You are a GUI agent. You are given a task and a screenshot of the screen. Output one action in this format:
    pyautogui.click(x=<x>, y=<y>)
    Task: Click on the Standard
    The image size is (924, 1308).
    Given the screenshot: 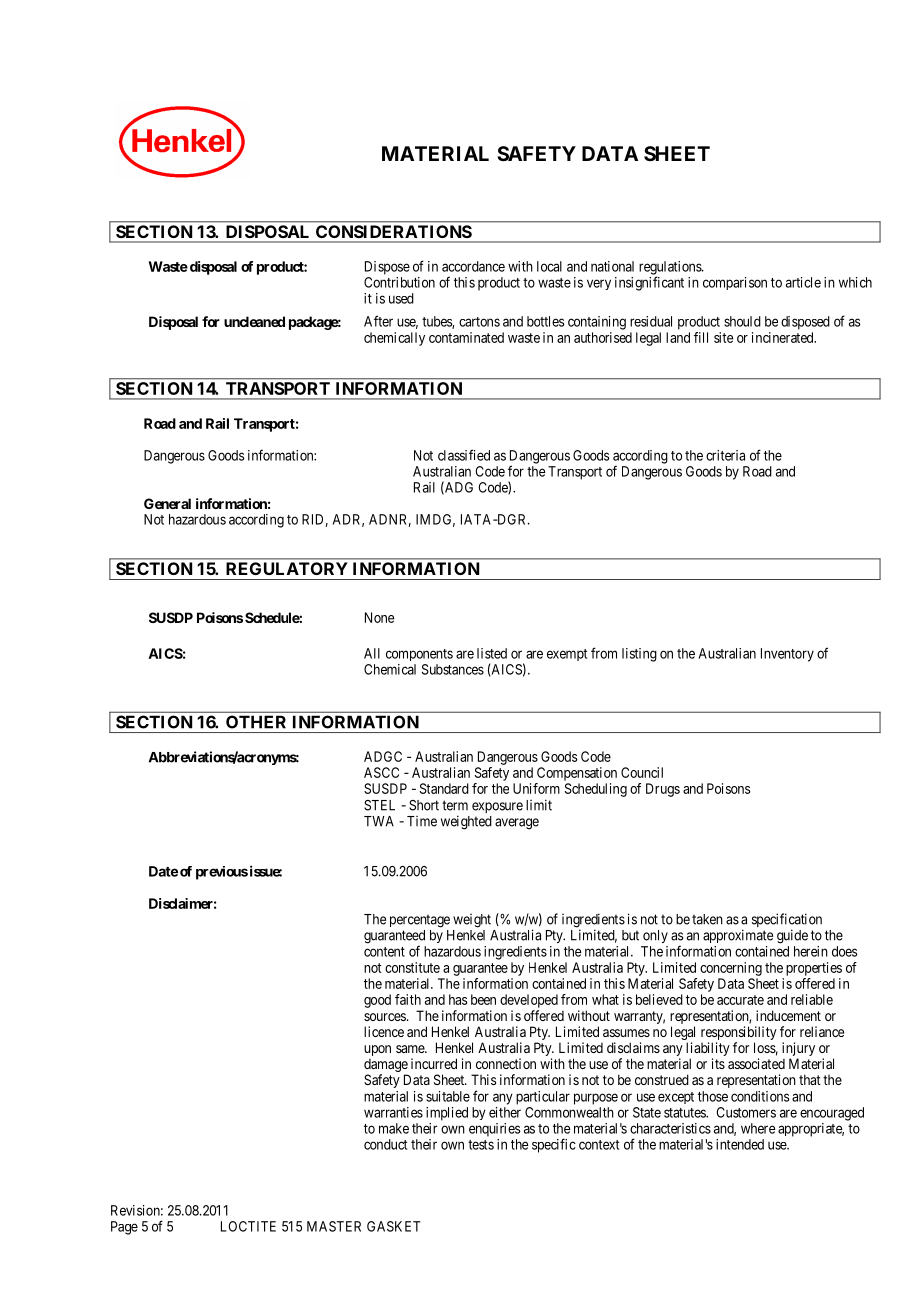 What is the action you would take?
    pyautogui.click(x=444, y=788)
